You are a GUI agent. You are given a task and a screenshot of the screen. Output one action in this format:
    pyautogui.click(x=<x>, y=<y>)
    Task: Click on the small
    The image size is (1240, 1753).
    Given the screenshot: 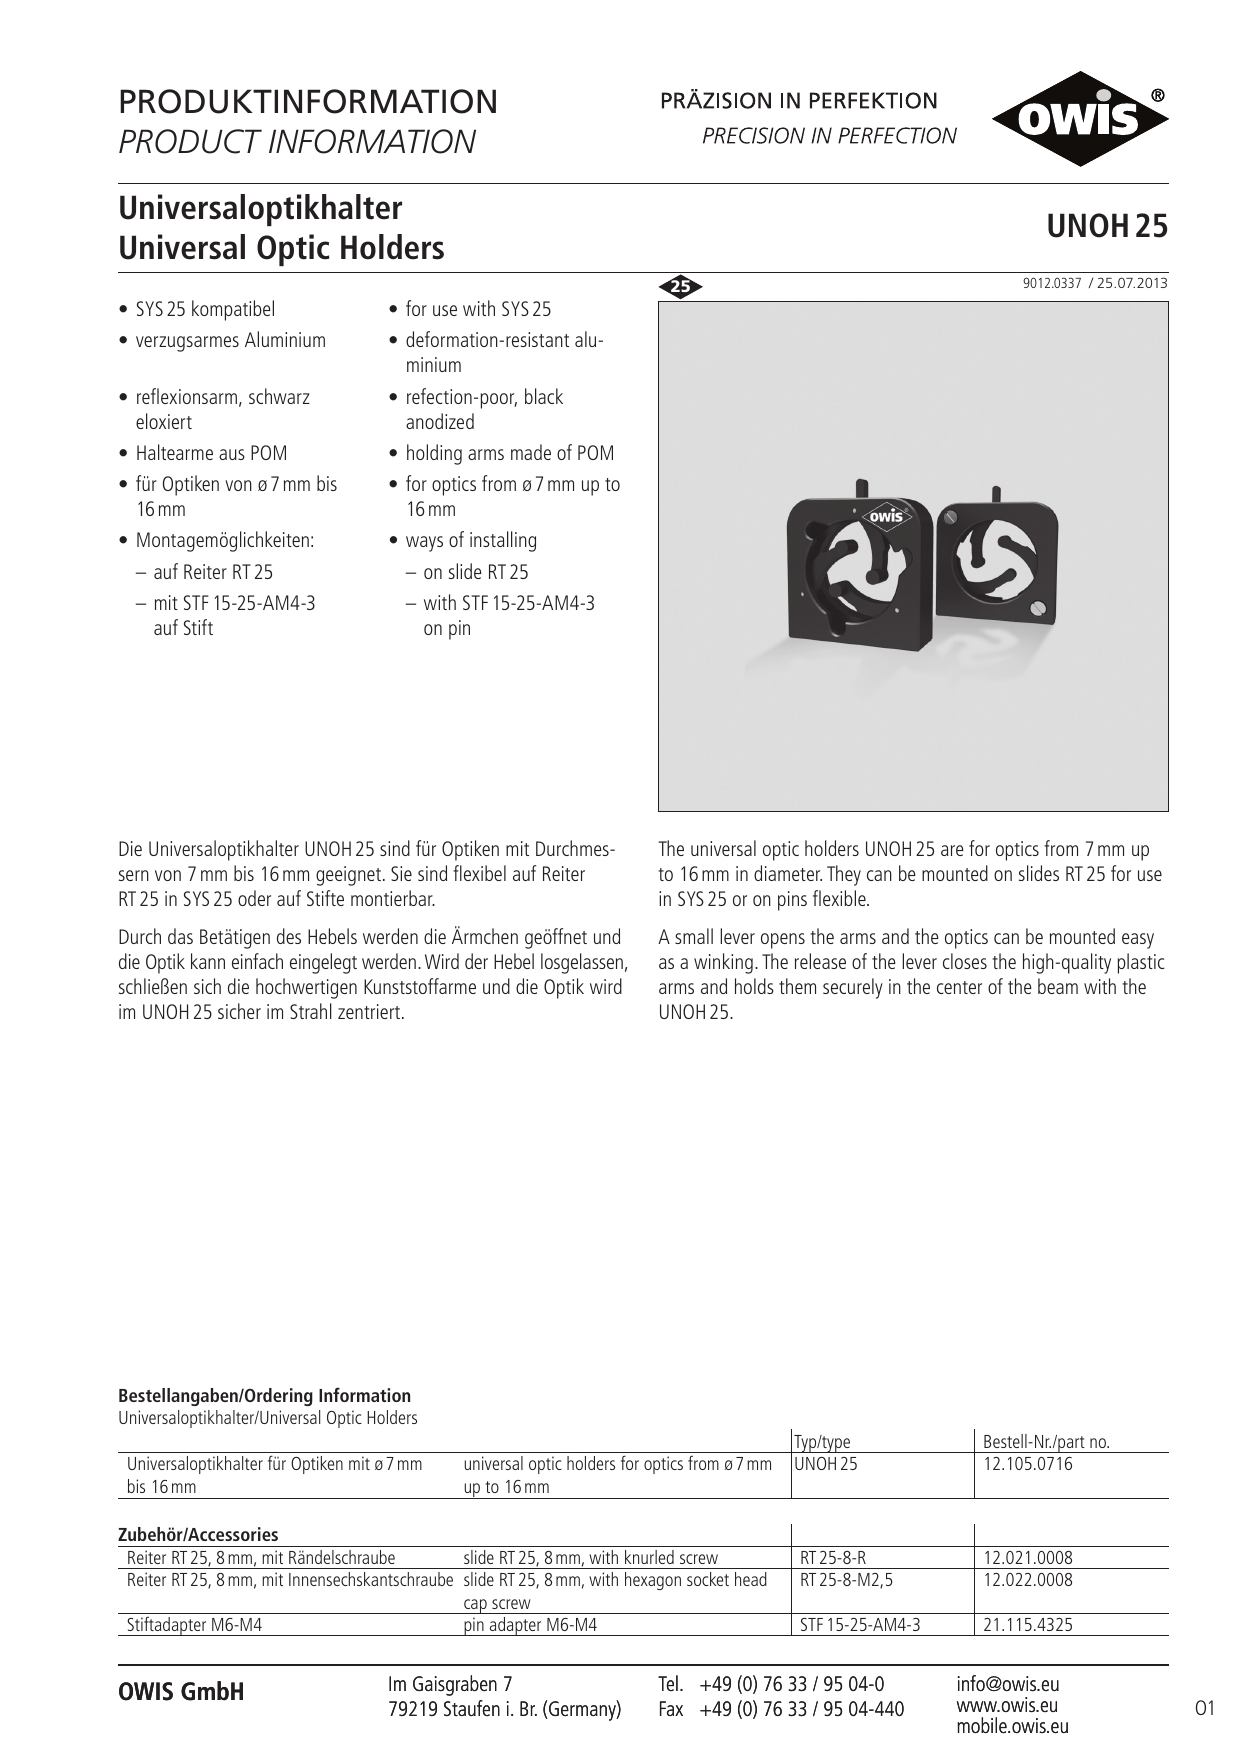 What is the action you would take?
    pyautogui.click(x=694, y=936)
